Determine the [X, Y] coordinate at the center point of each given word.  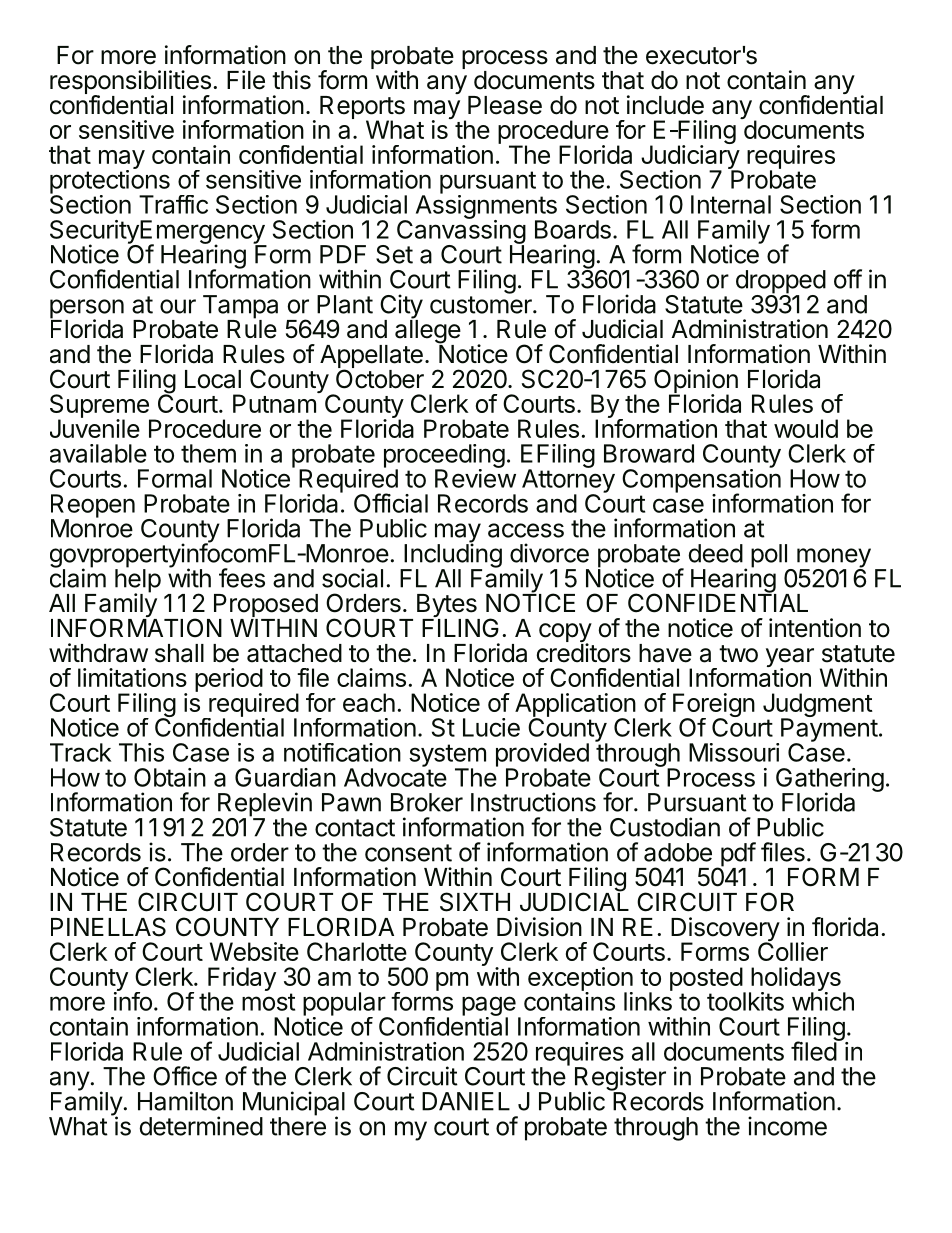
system [447, 756]
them [208, 453]
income [787, 1126]
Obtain [170, 777]
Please [505, 105]
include [665, 105]
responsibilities [130, 83]
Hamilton [185, 1101]
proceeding [444, 457]
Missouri [734, 752]
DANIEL [466, 1101]
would [806, 428]
